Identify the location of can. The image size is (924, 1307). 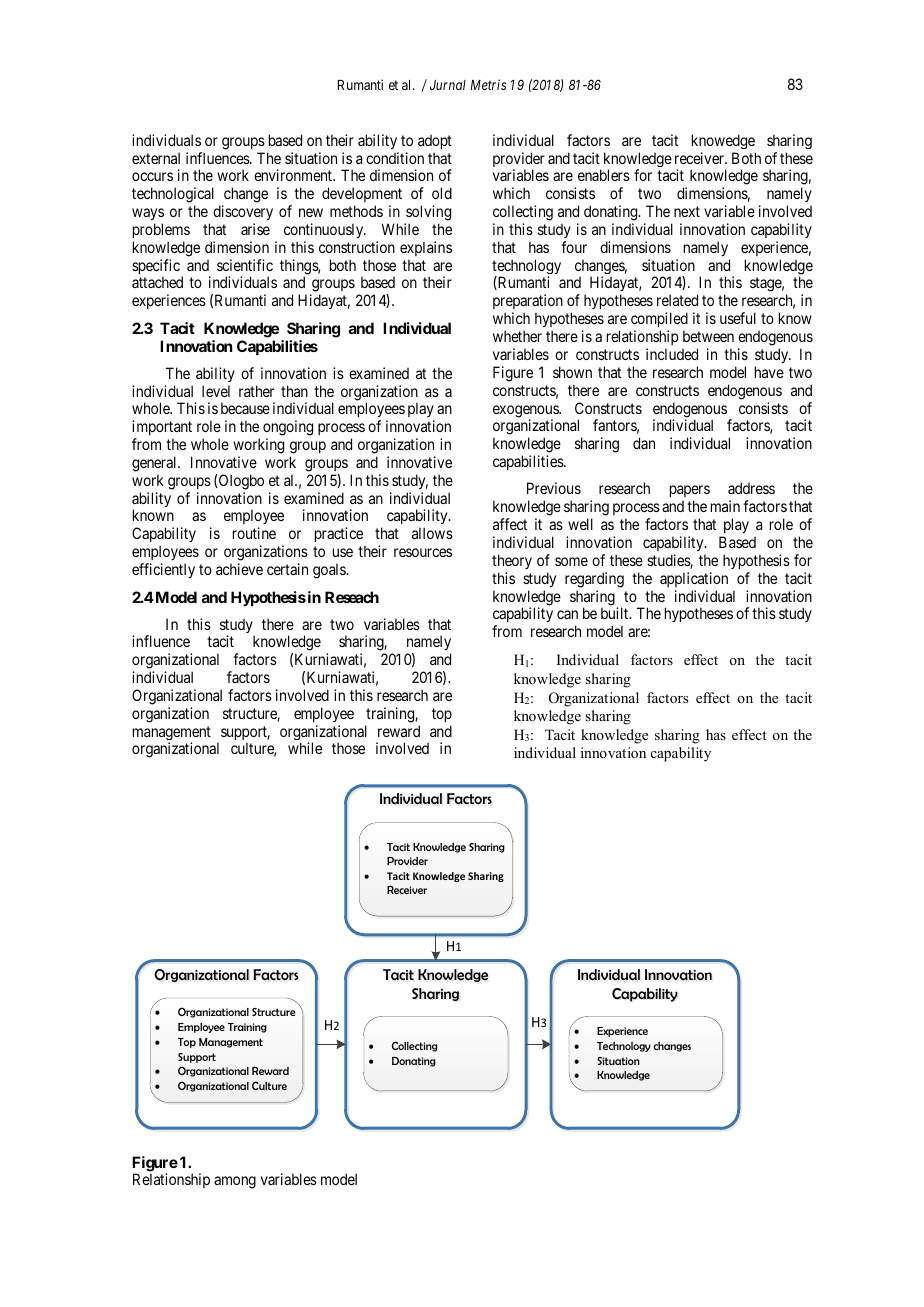
(567, 614).
